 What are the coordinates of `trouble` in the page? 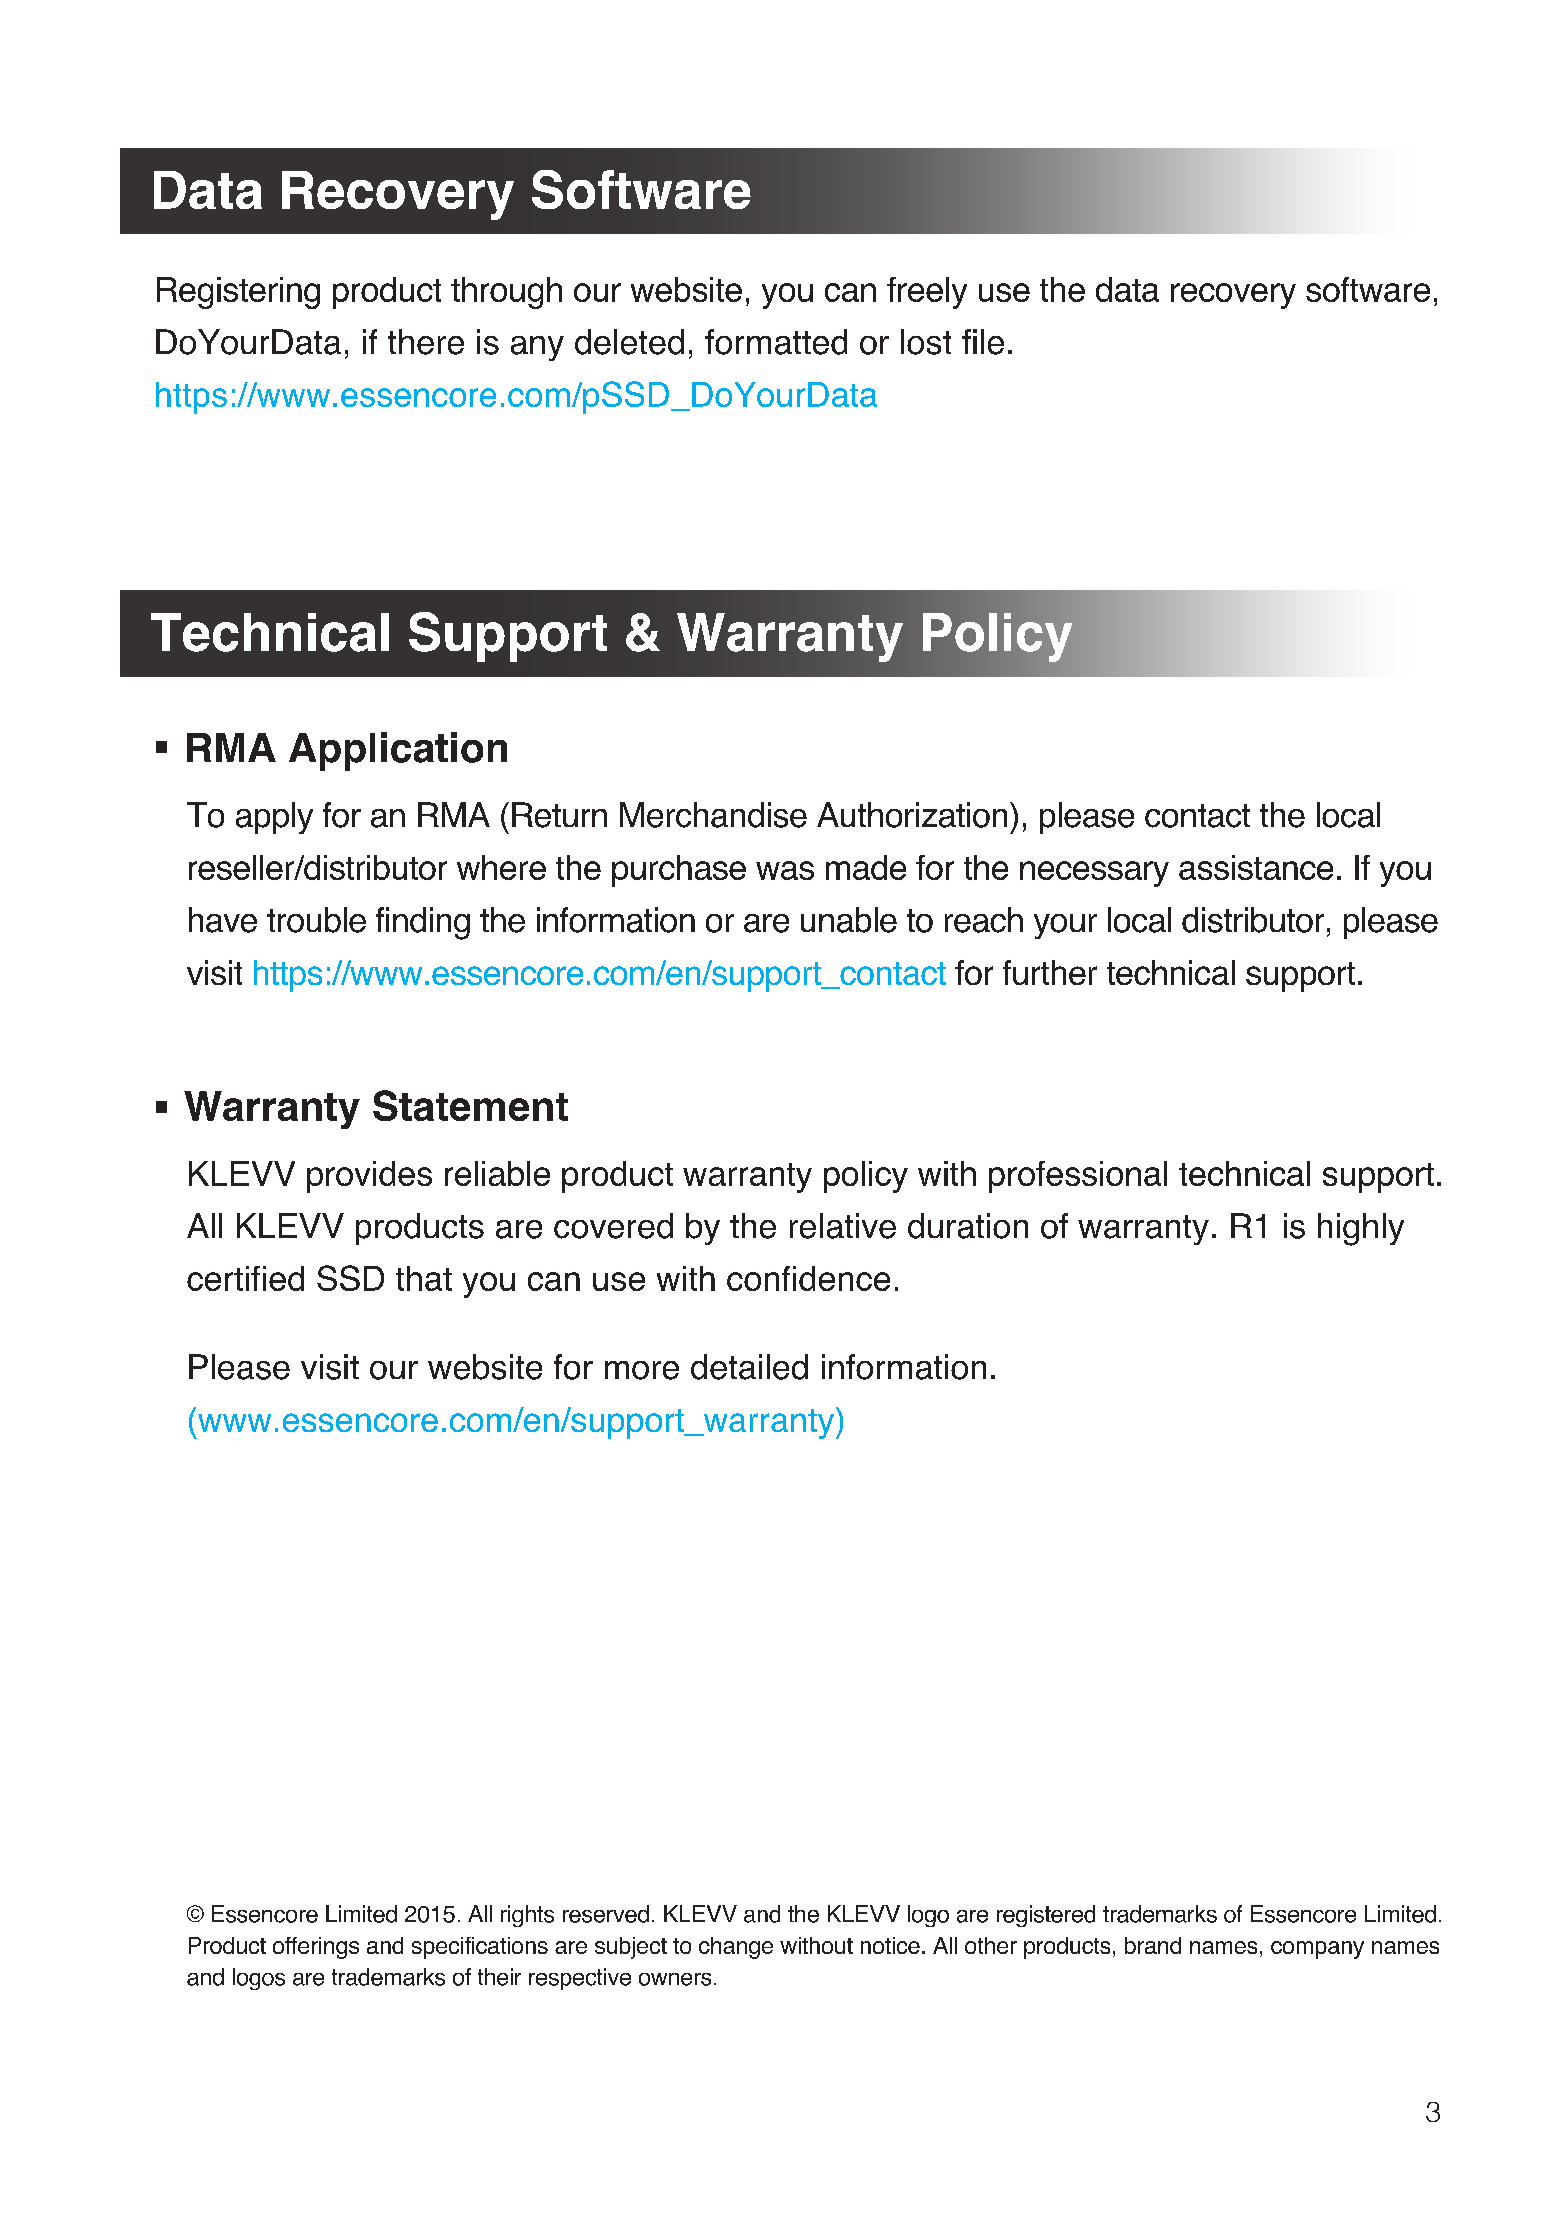 It's located at (316, 920).
